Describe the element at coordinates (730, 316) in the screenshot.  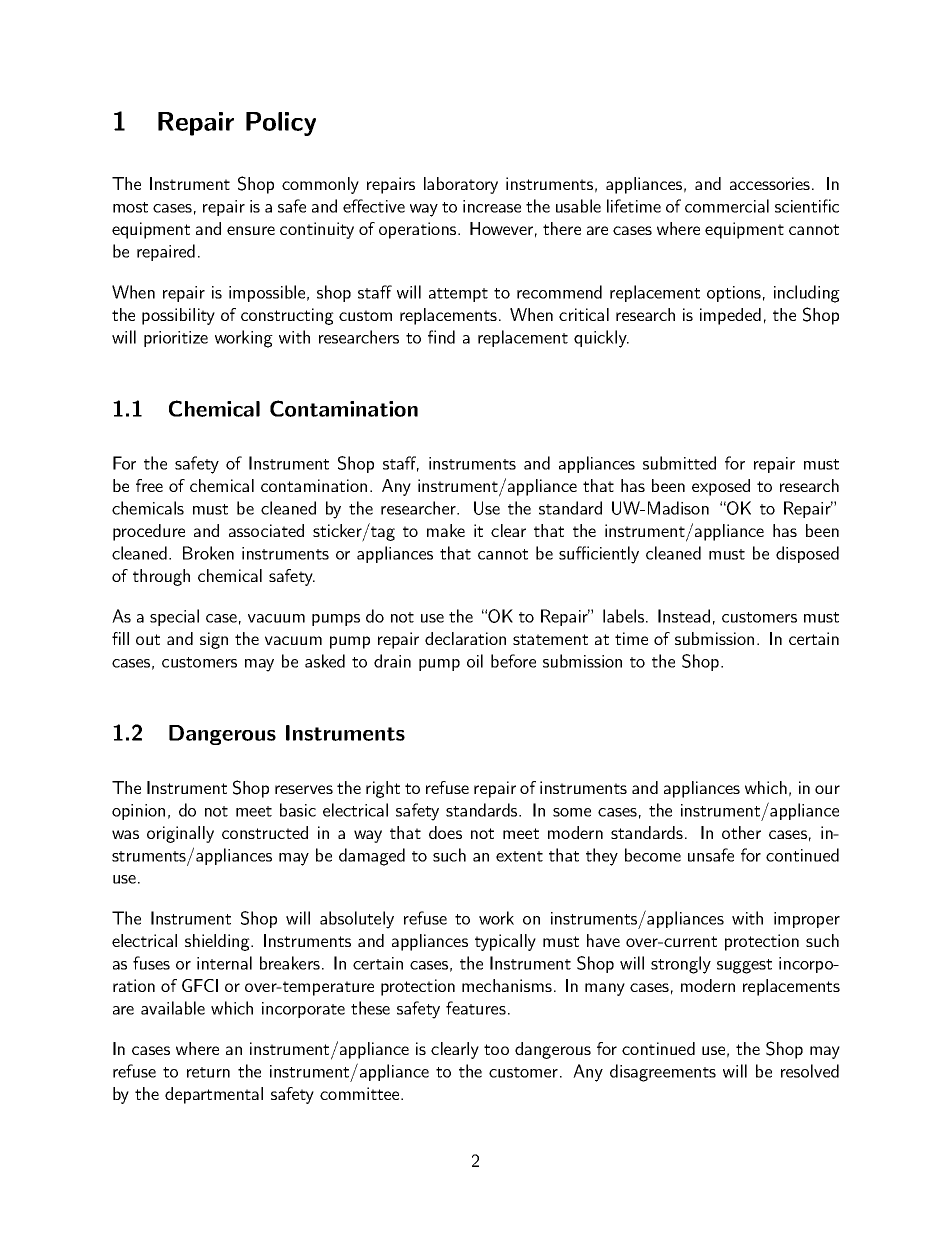
I see `impeded` at that location.
